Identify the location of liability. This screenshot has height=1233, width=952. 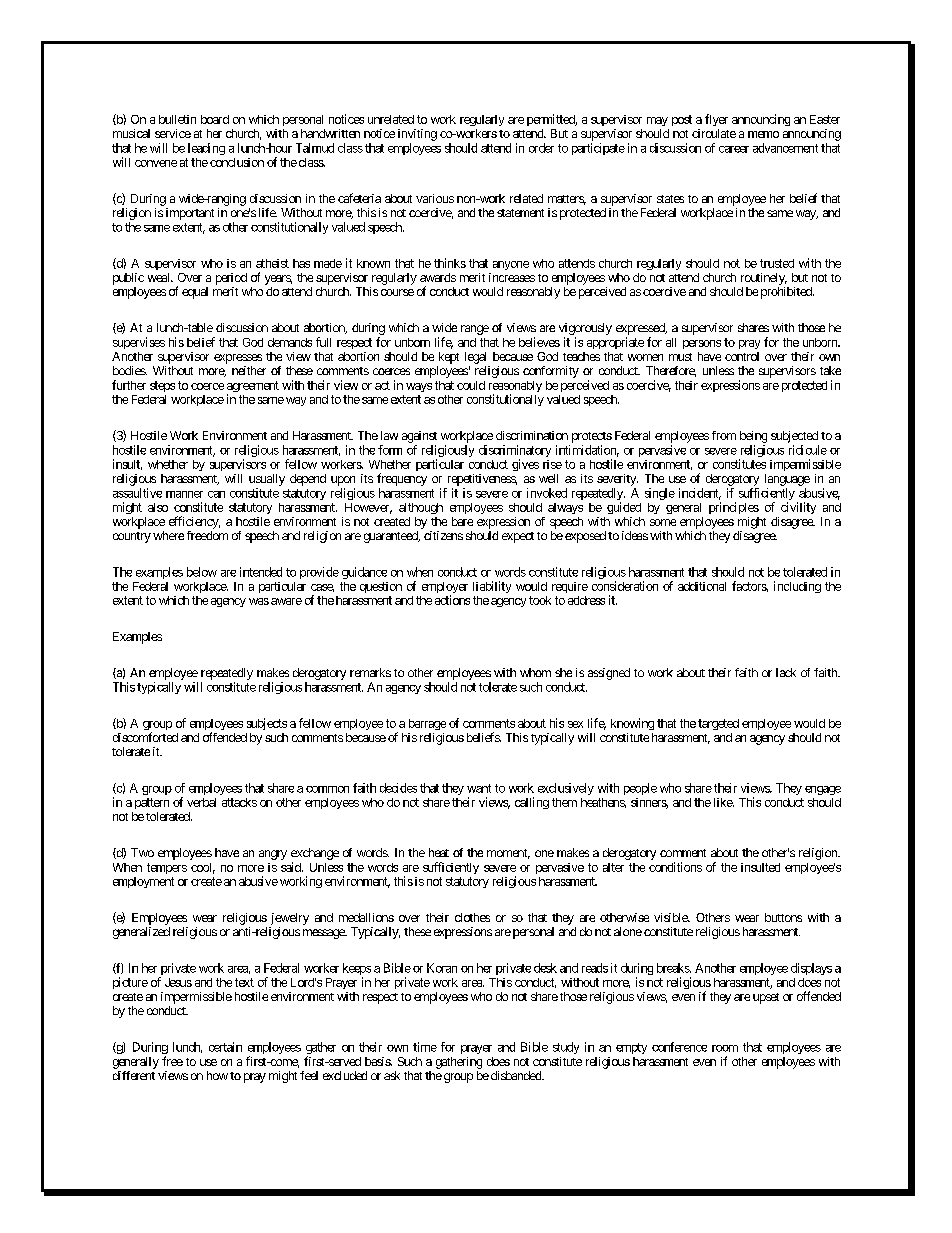
(492, 587).
